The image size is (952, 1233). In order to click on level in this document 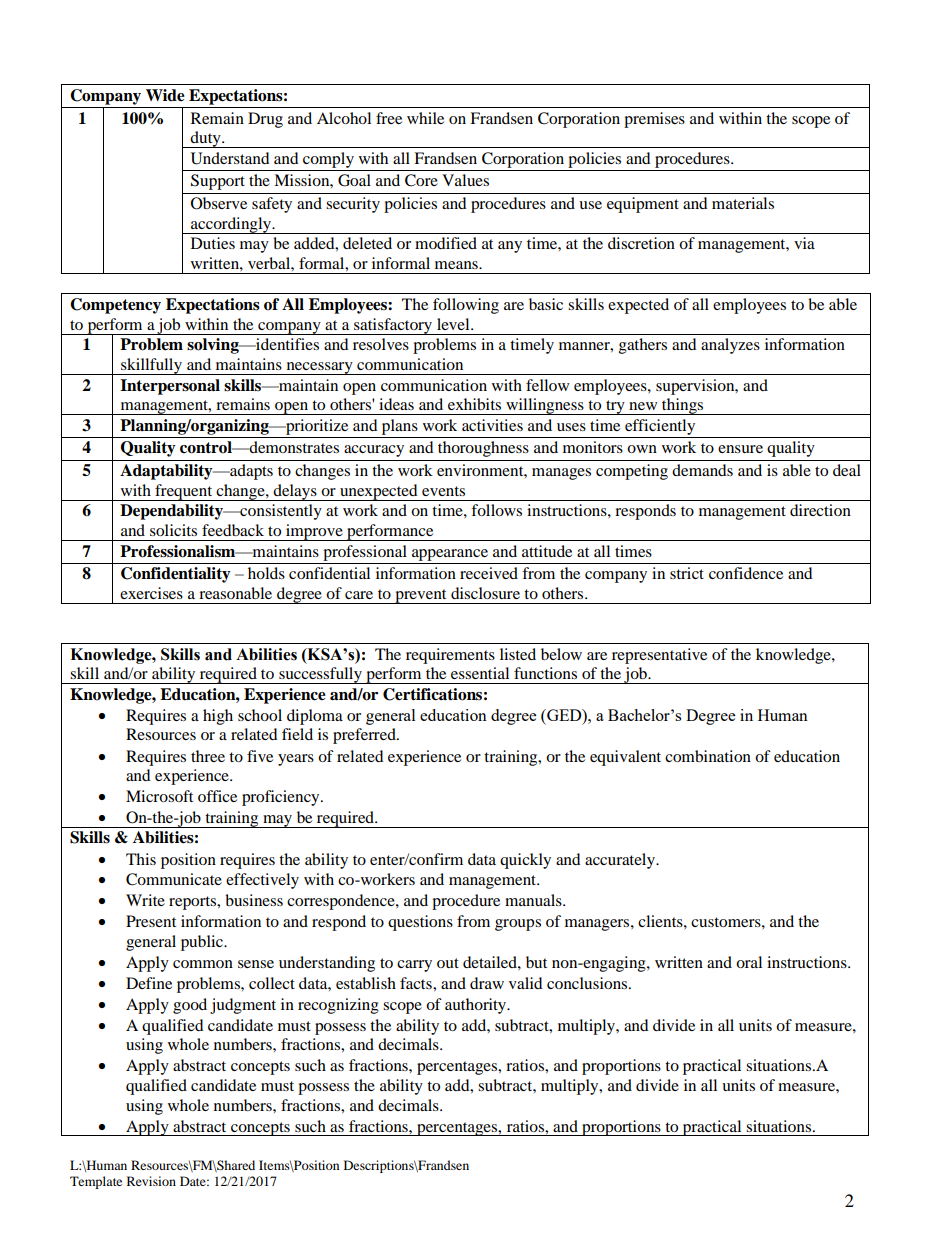, I will do `click(454, 324)`.
